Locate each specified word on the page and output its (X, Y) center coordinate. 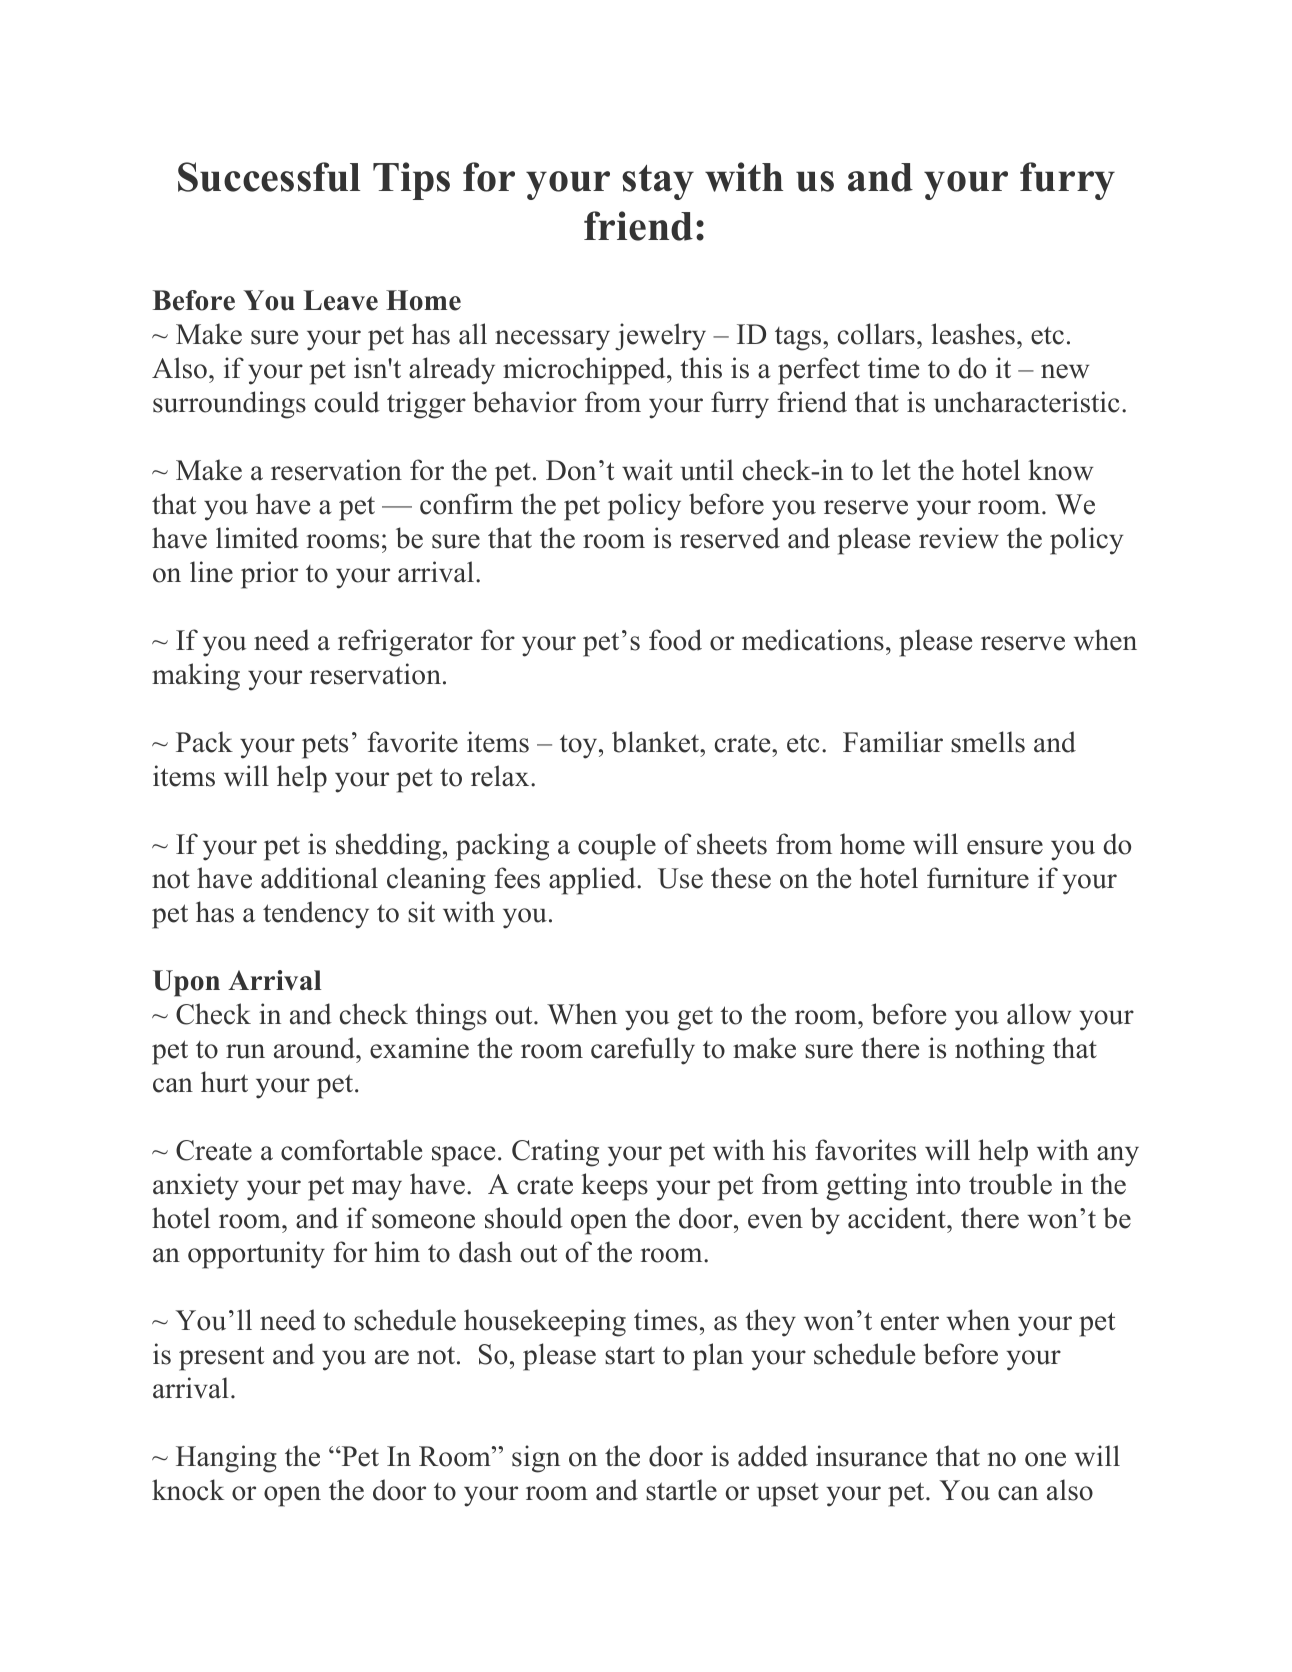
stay (658, 182)
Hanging (226, 1459)
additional (319, 878)
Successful (269, 177)
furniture (978, 878)
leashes (973, 334)
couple (617, 847)
